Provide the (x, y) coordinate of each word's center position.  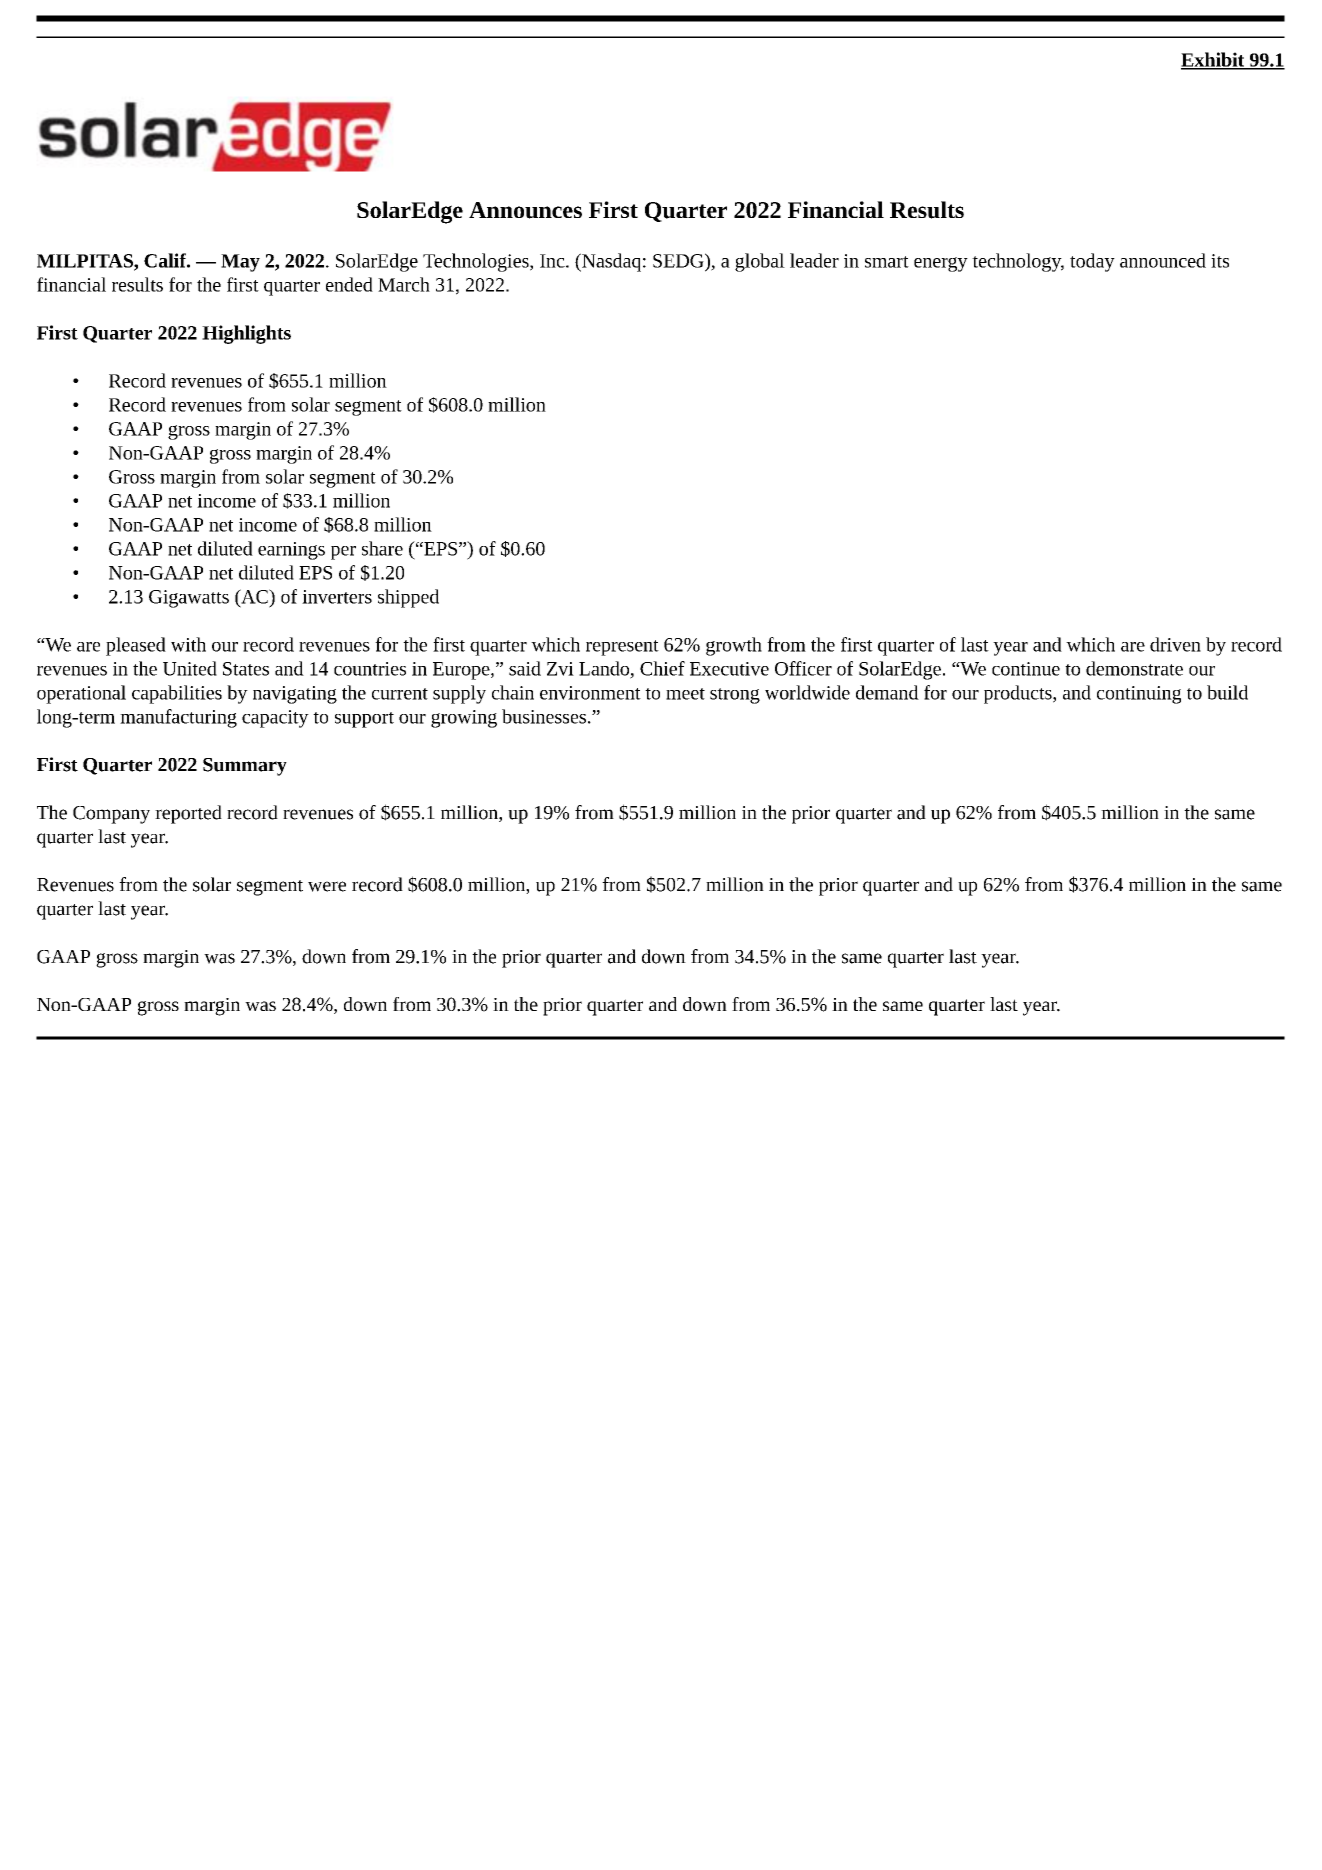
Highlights (246, 334)
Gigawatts (189, 599)
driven (1175, 644)
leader (814, 260)
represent (622, 648)
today (1092, 262)
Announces (525, 210)
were (327, 886)
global (760, 262)
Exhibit (1214, 60)
